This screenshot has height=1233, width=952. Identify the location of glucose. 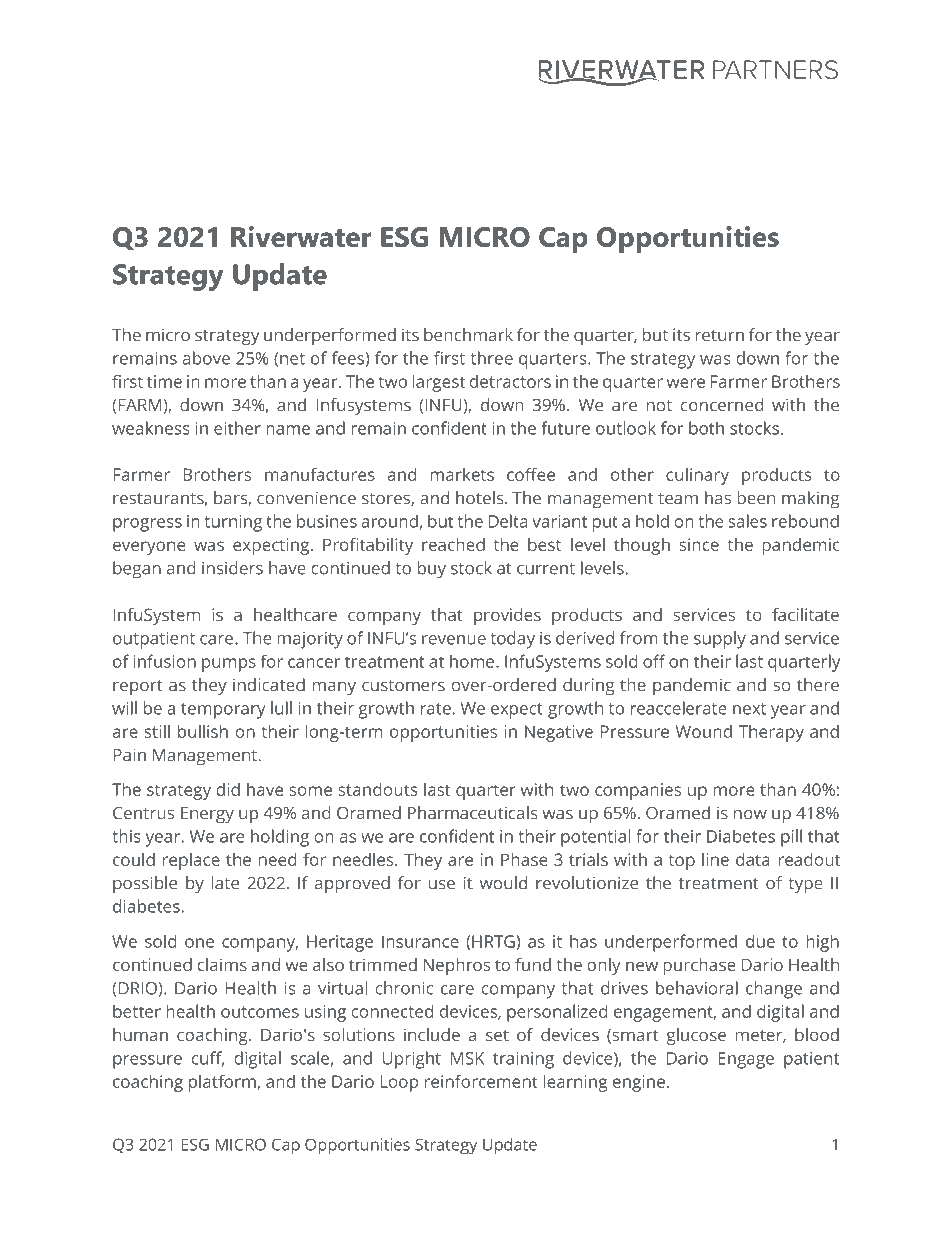
(696, 1036).
